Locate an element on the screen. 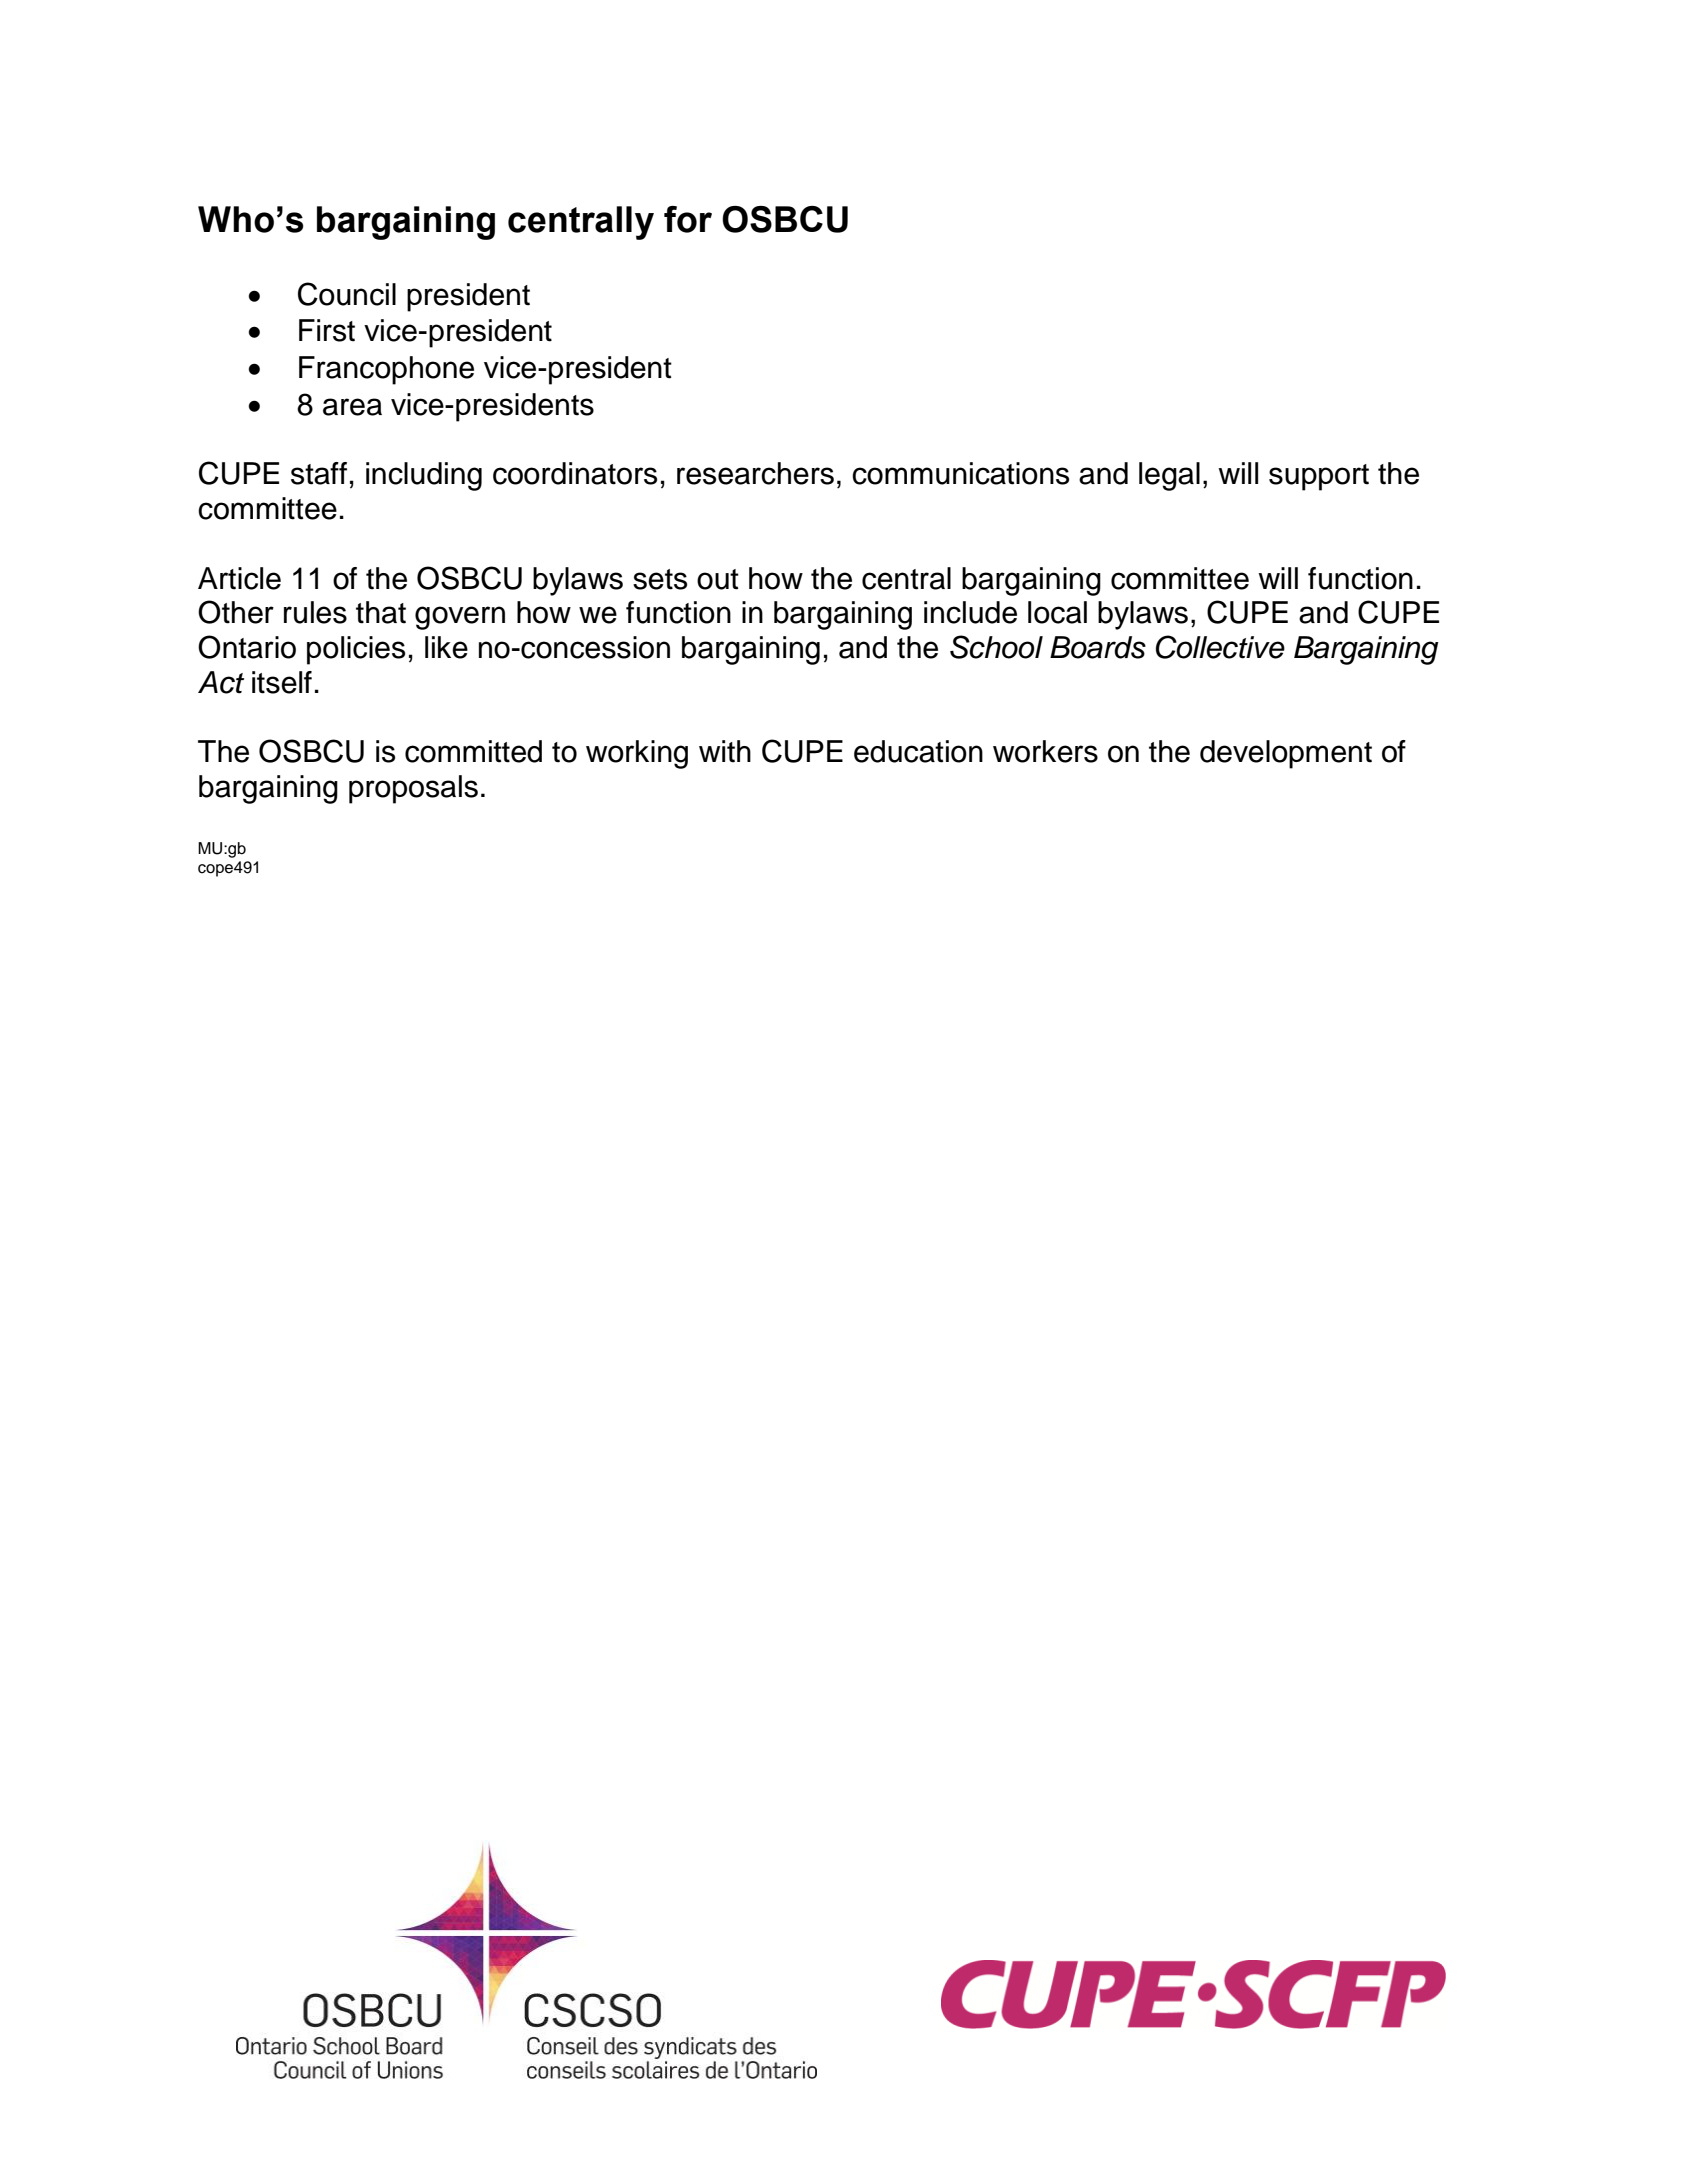 Image resolution: width=1682 pixels, height=2177 pixels. for is located at coordinates (688, 219).
